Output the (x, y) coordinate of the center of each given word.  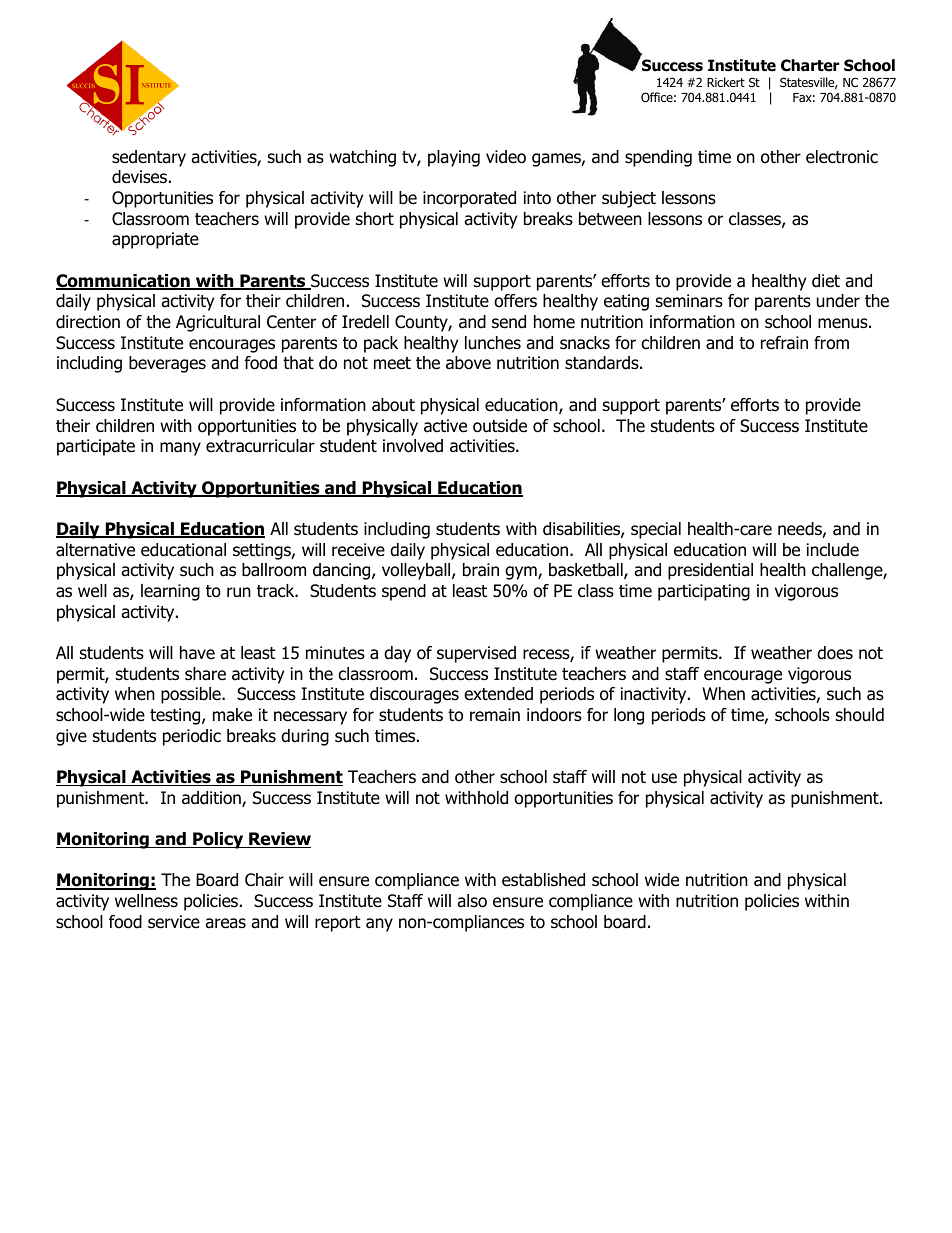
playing (454, 158)
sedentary (149, 158)
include (833, 550)
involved (413, 446)
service (174, 922)
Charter (810, 65)
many (180, 449)
